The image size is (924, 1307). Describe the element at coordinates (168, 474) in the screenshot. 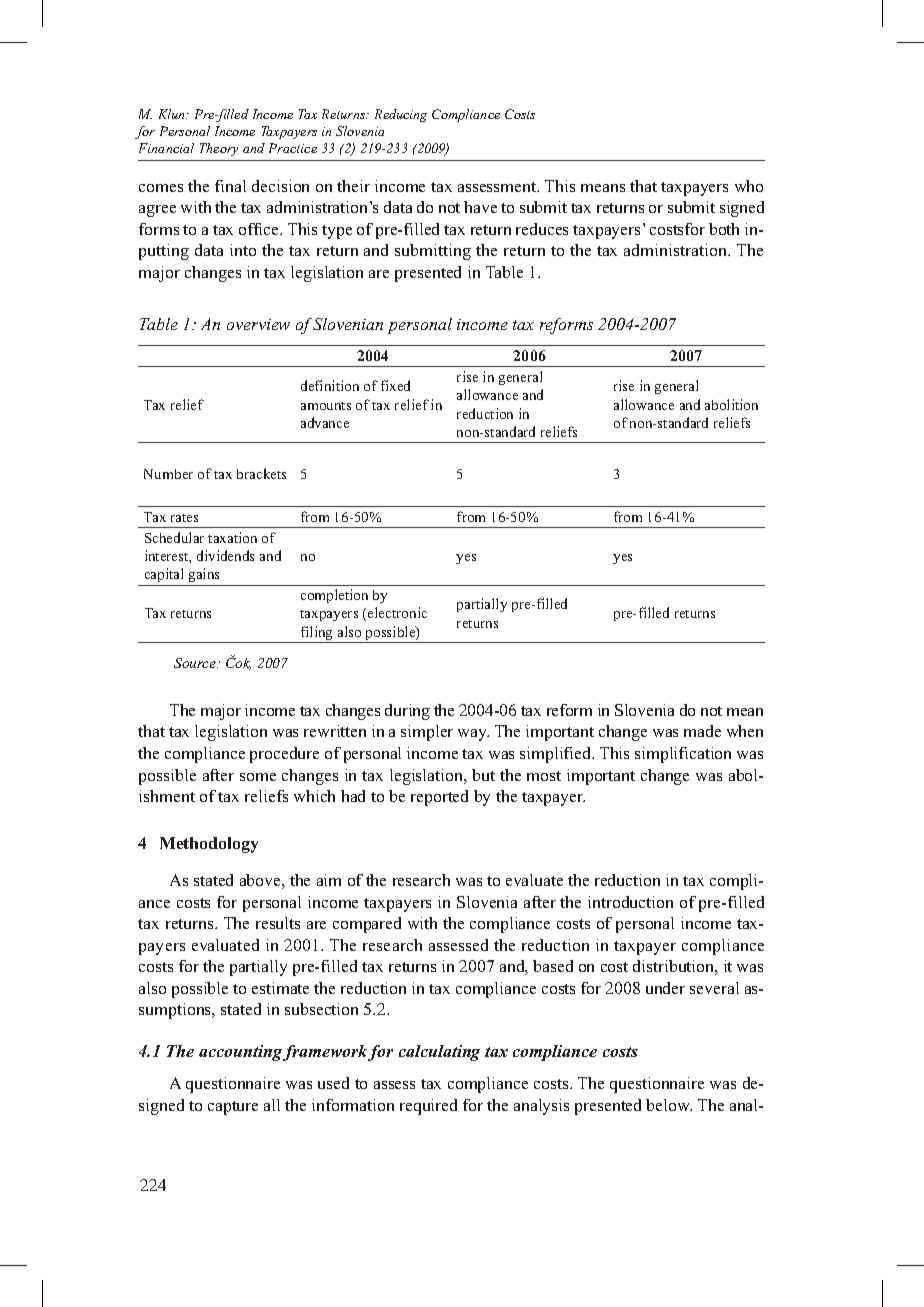

I see `Number` at that location.
